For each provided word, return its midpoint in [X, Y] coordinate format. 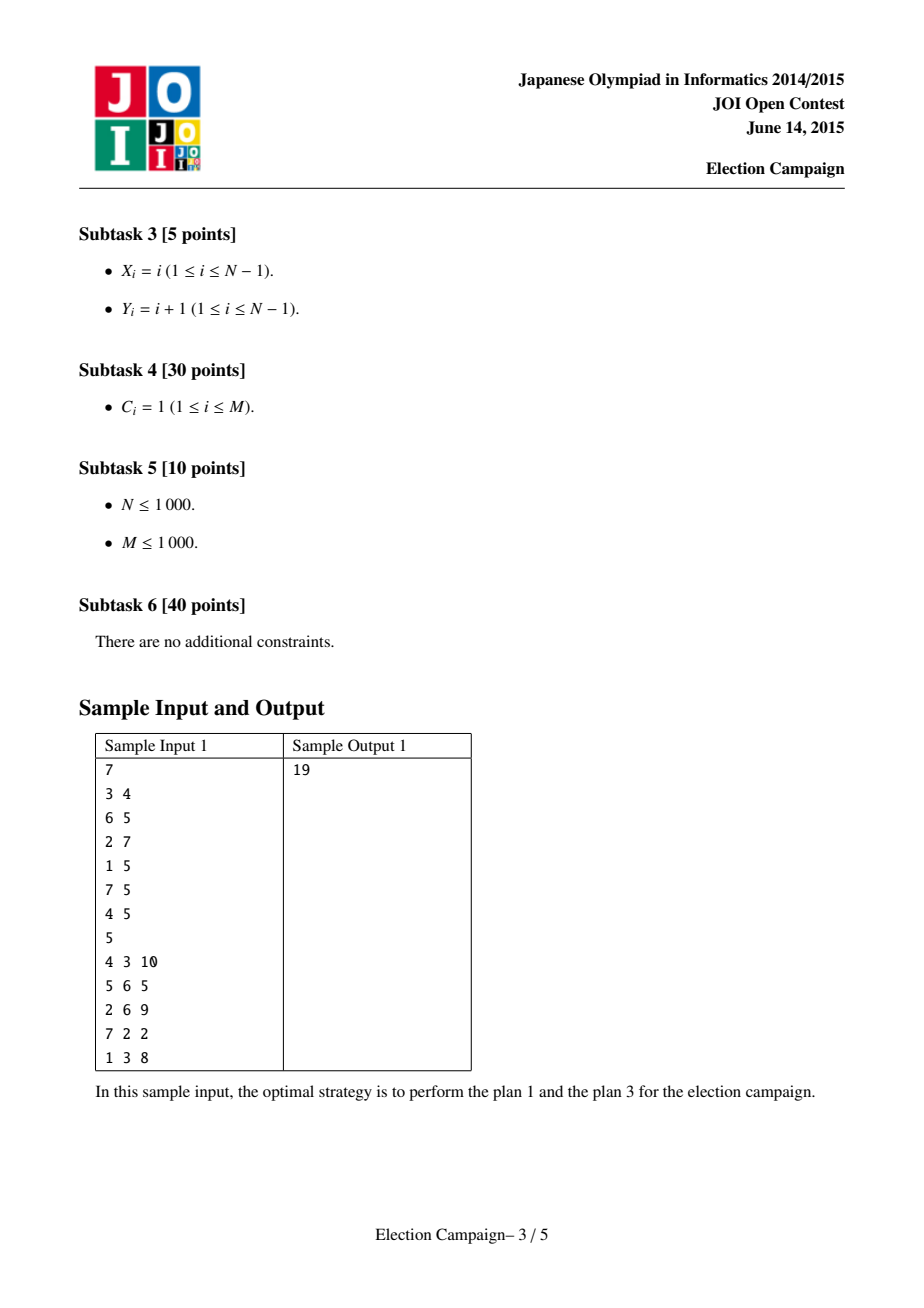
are [149, 643]
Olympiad [625, 81]
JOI [727, 104]
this [126, 1091]
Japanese [551, 81]
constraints [294, 641]
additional [218, 641]
